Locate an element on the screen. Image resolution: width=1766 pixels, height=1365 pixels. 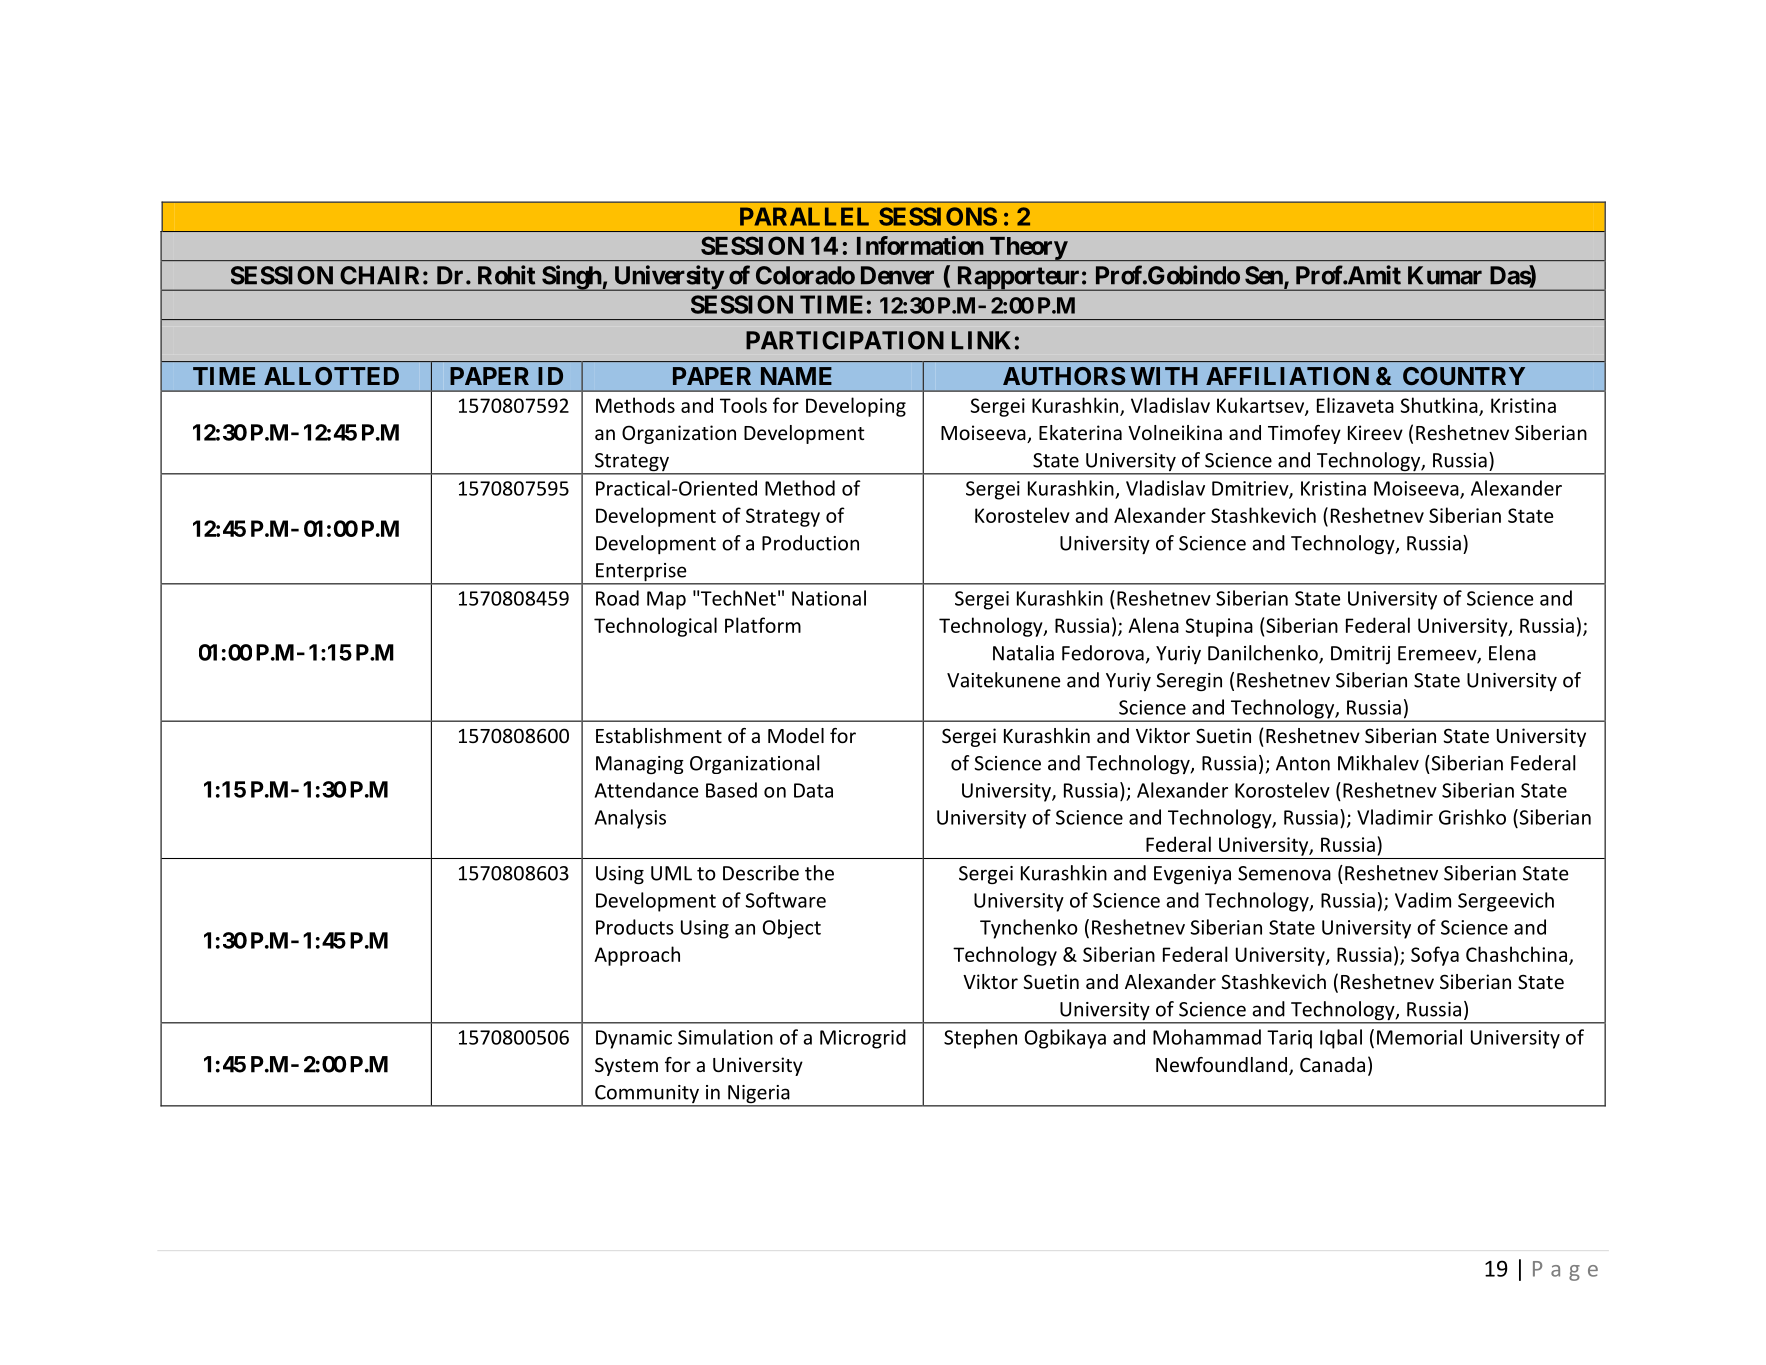
System is located at coordinates (626, 1066).
